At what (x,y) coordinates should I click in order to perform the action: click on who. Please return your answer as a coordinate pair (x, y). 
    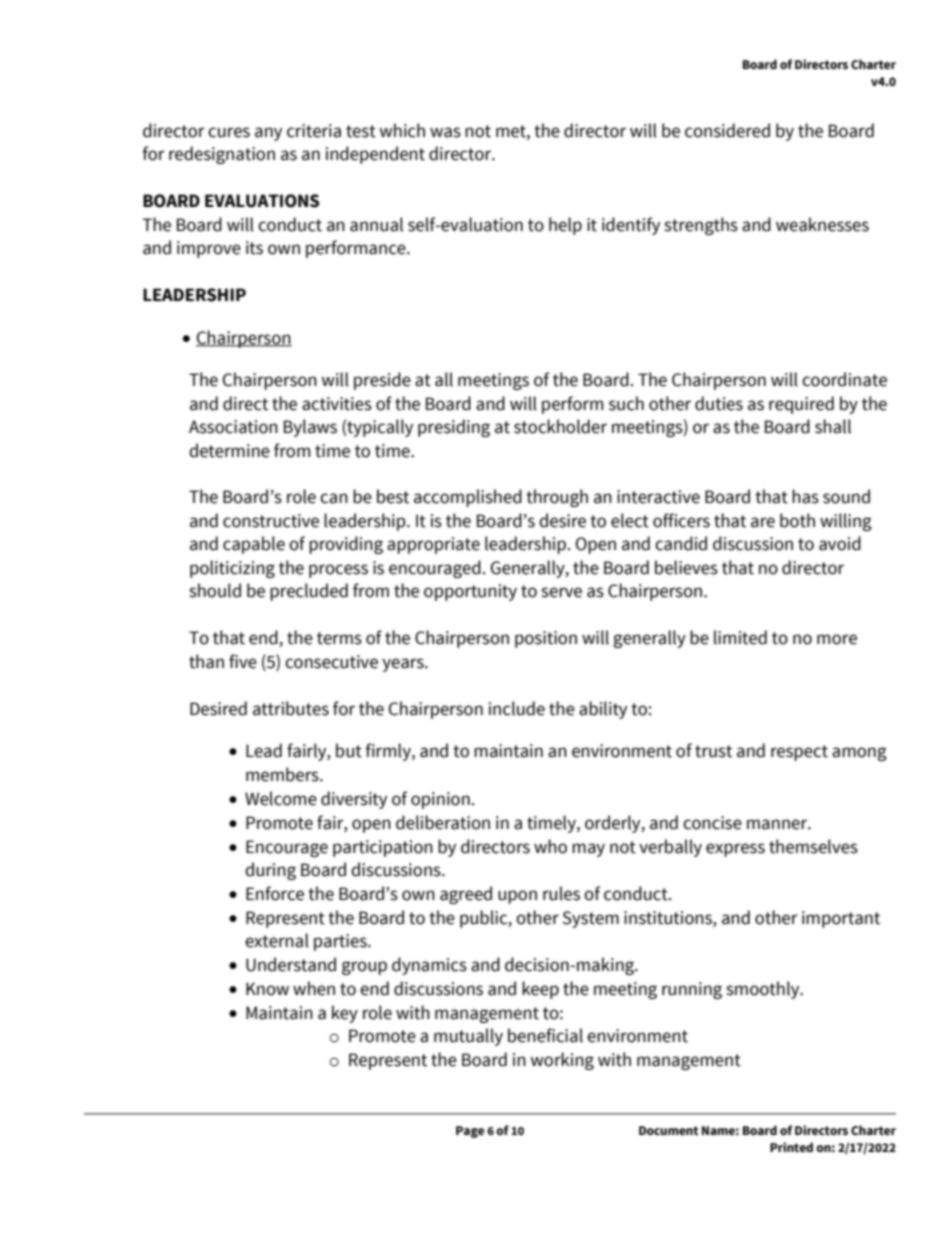
    Looking at the image, I should click on (550, 846).
